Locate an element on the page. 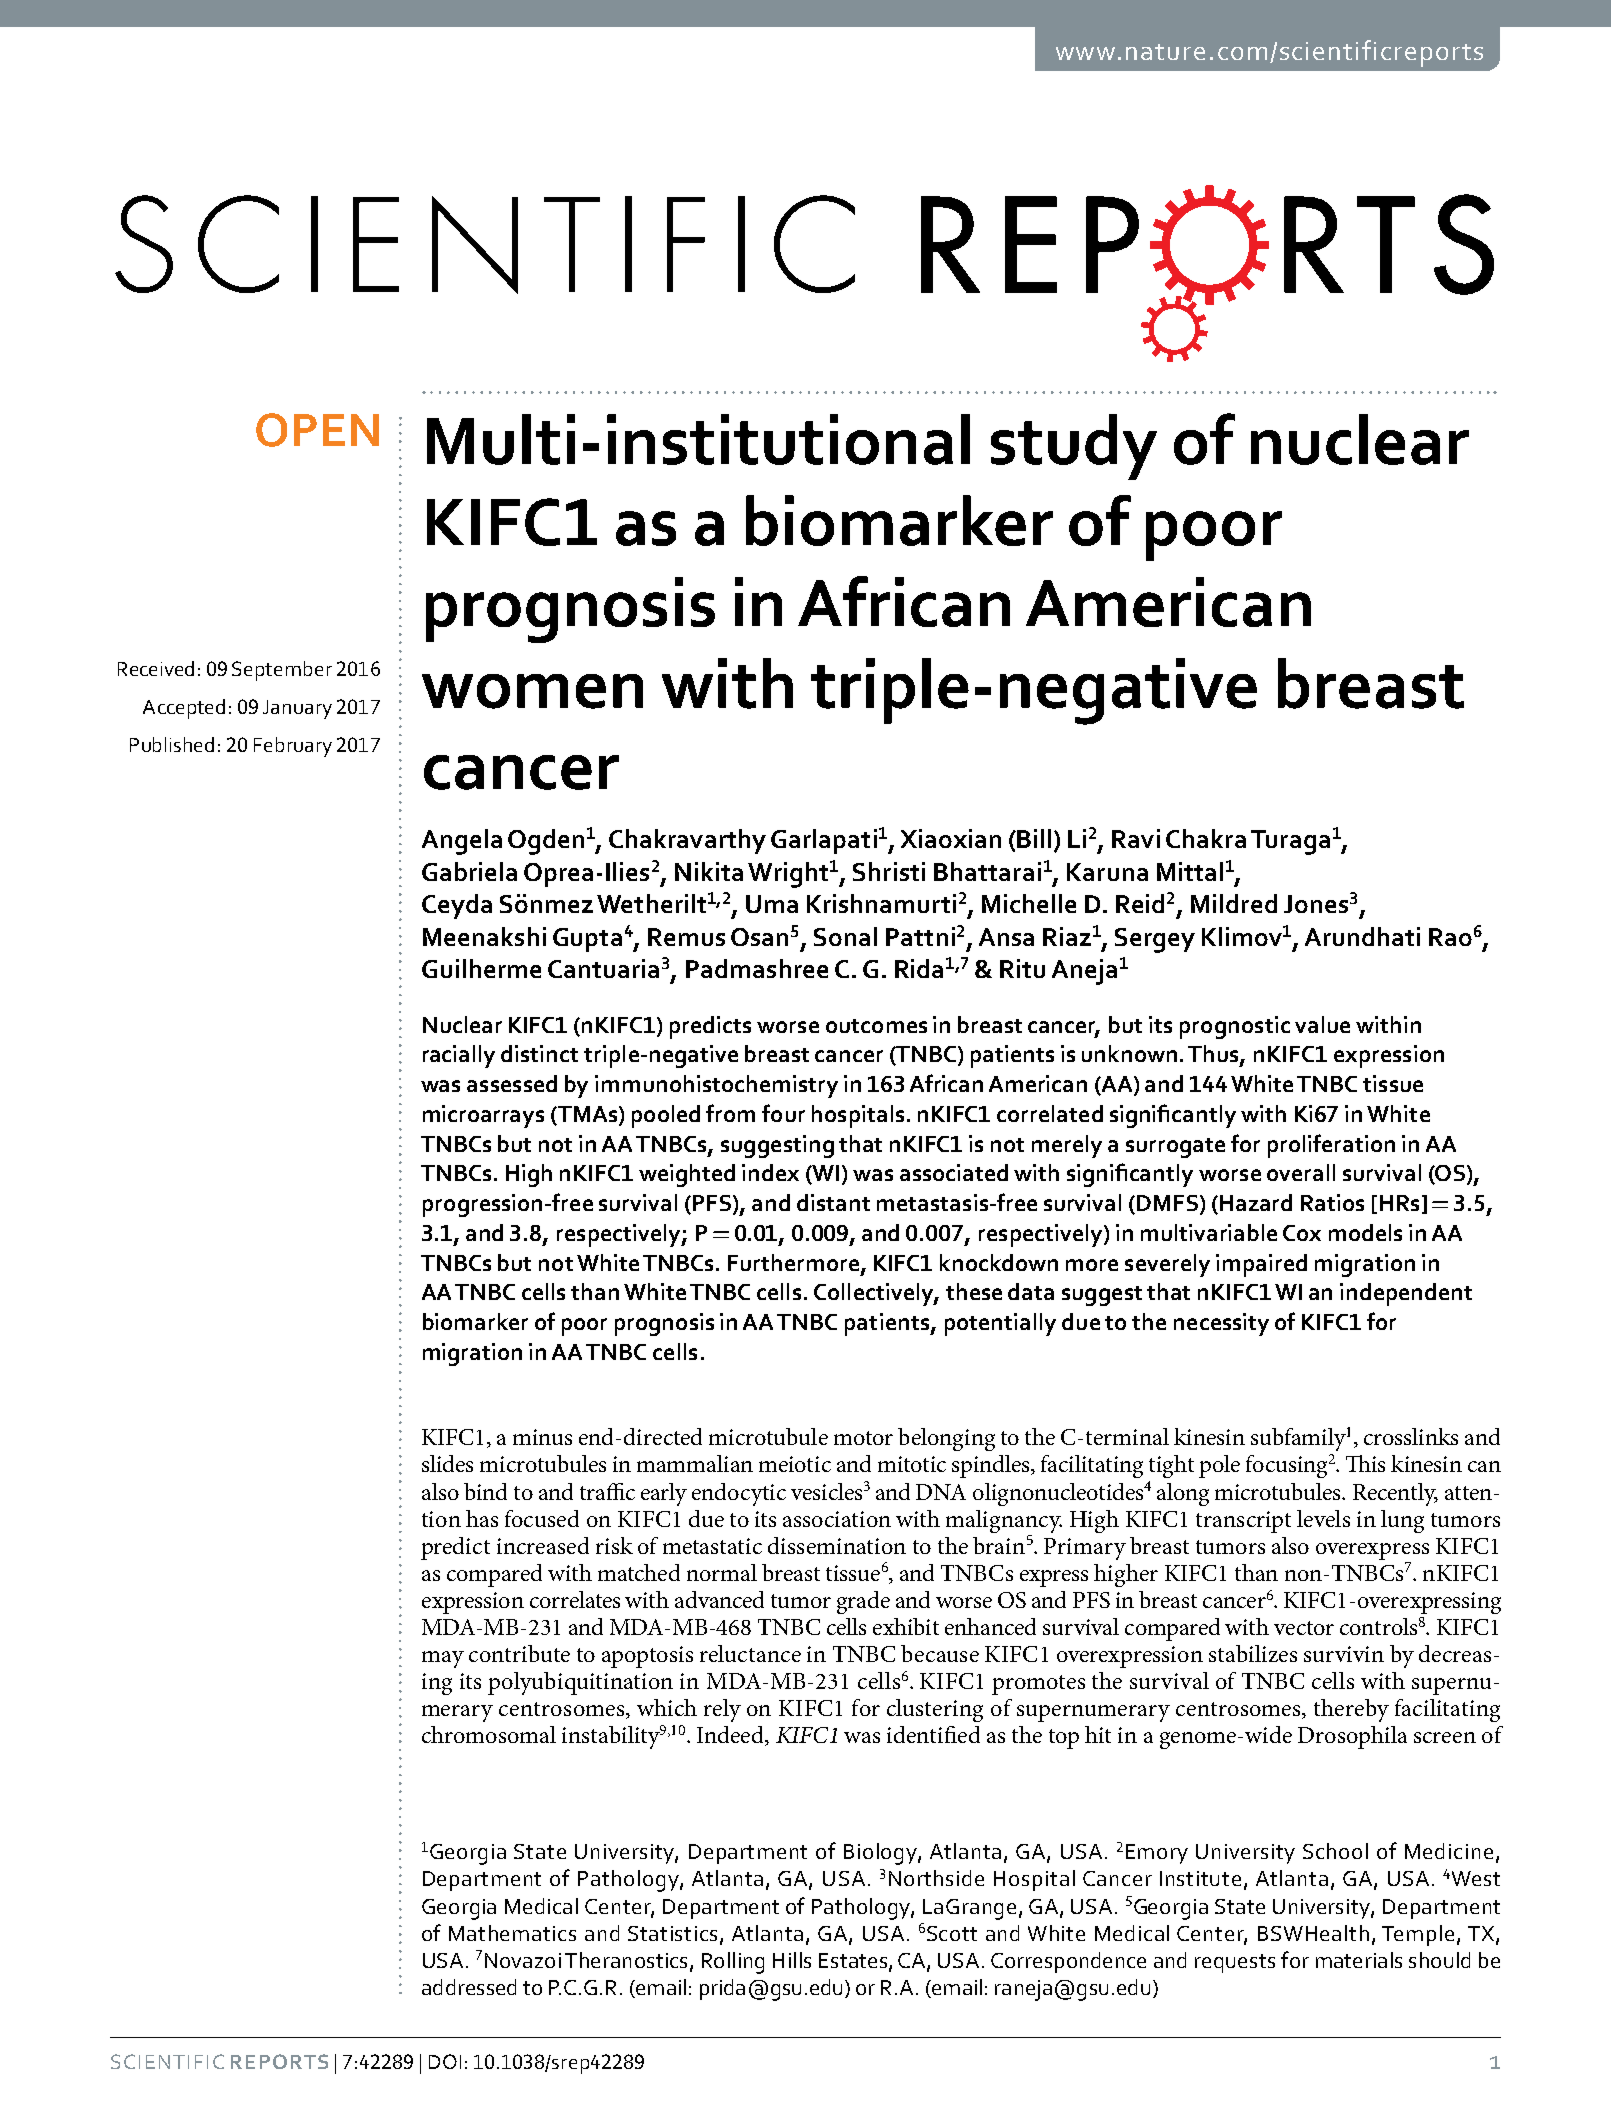 The image size is (1611, 2118). Cox is located at coordinates (1302, 1233).
